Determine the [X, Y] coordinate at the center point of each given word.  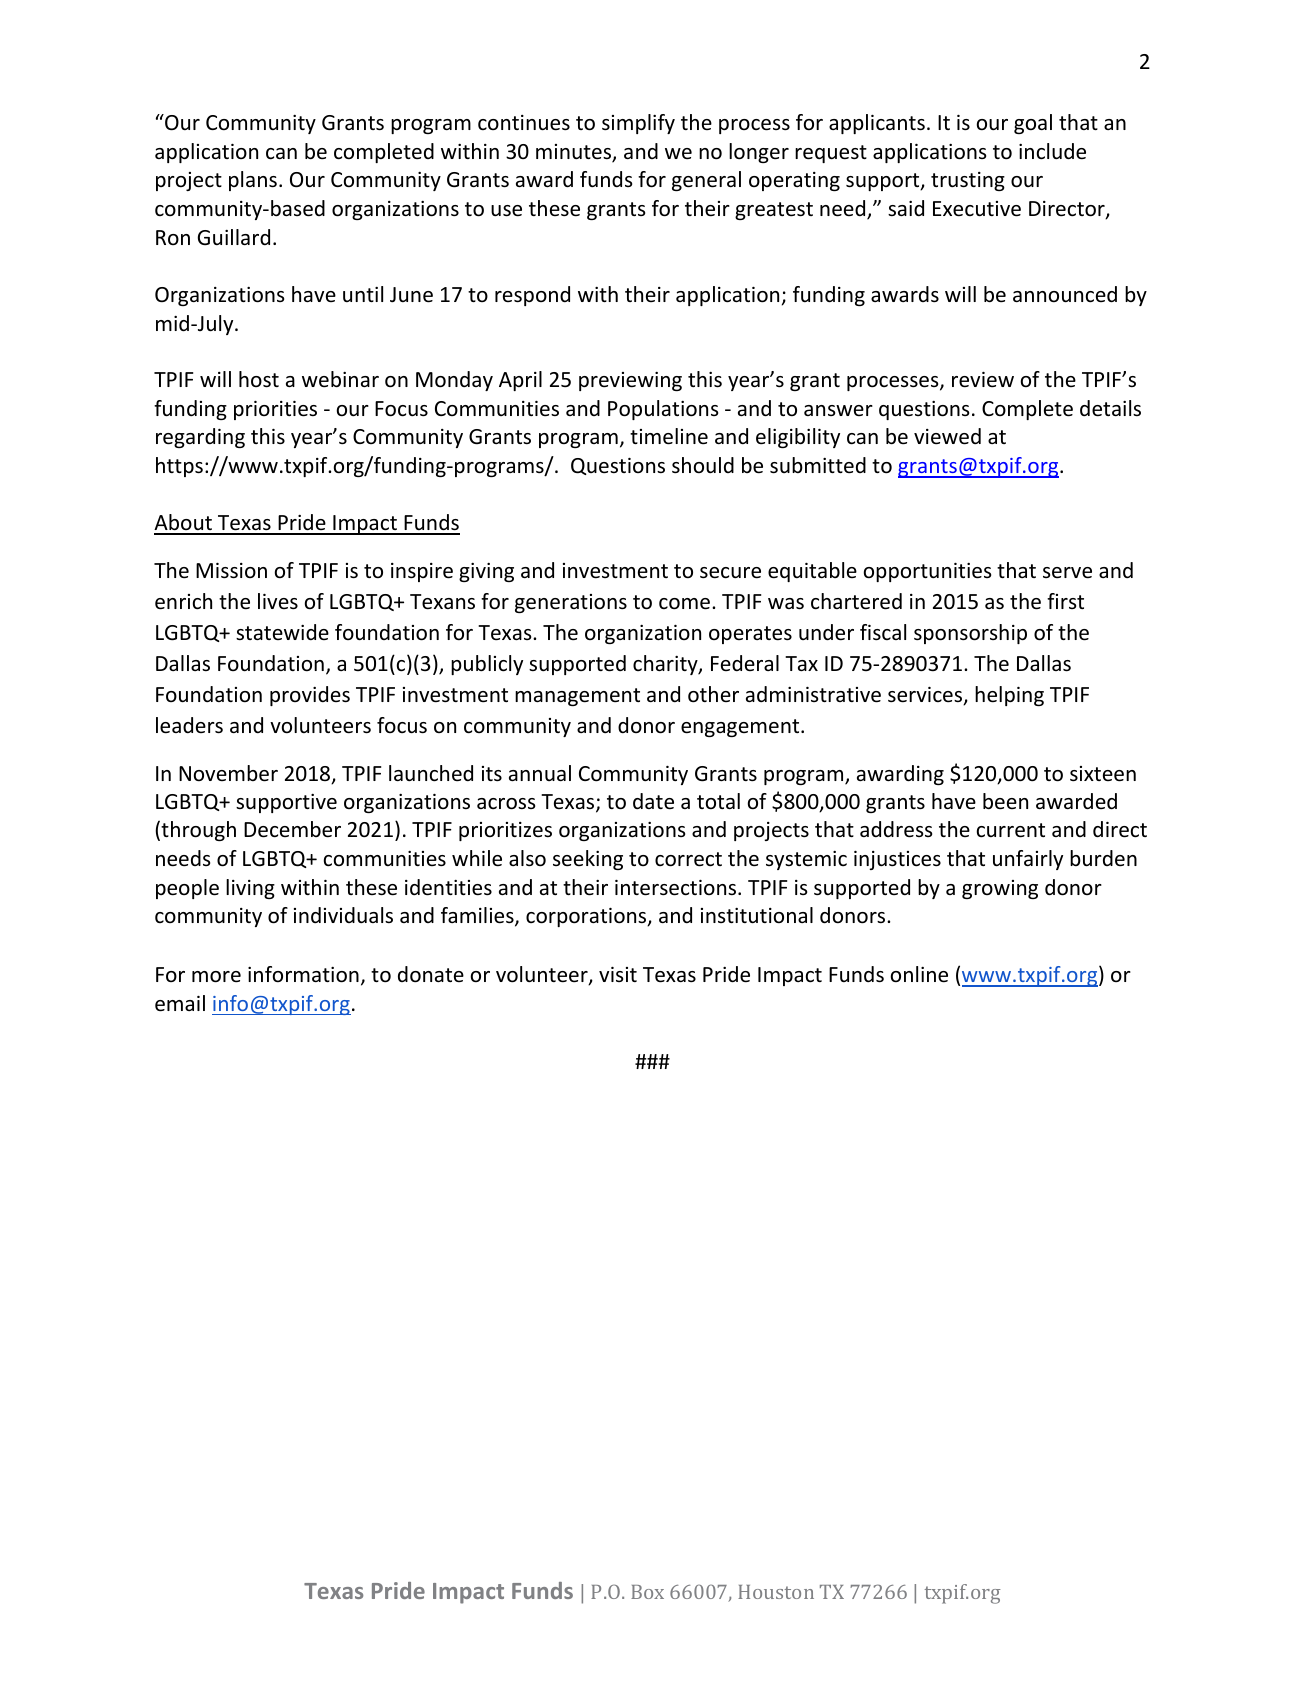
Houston [776, 1592]
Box [647, 1592]
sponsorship [970, 634]
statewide [282, 632]
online [919, 974]
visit [618, 974]
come [684, 604]
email [180, 1003]
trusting [968, 181]
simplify [638, 124]
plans [253, 181]
